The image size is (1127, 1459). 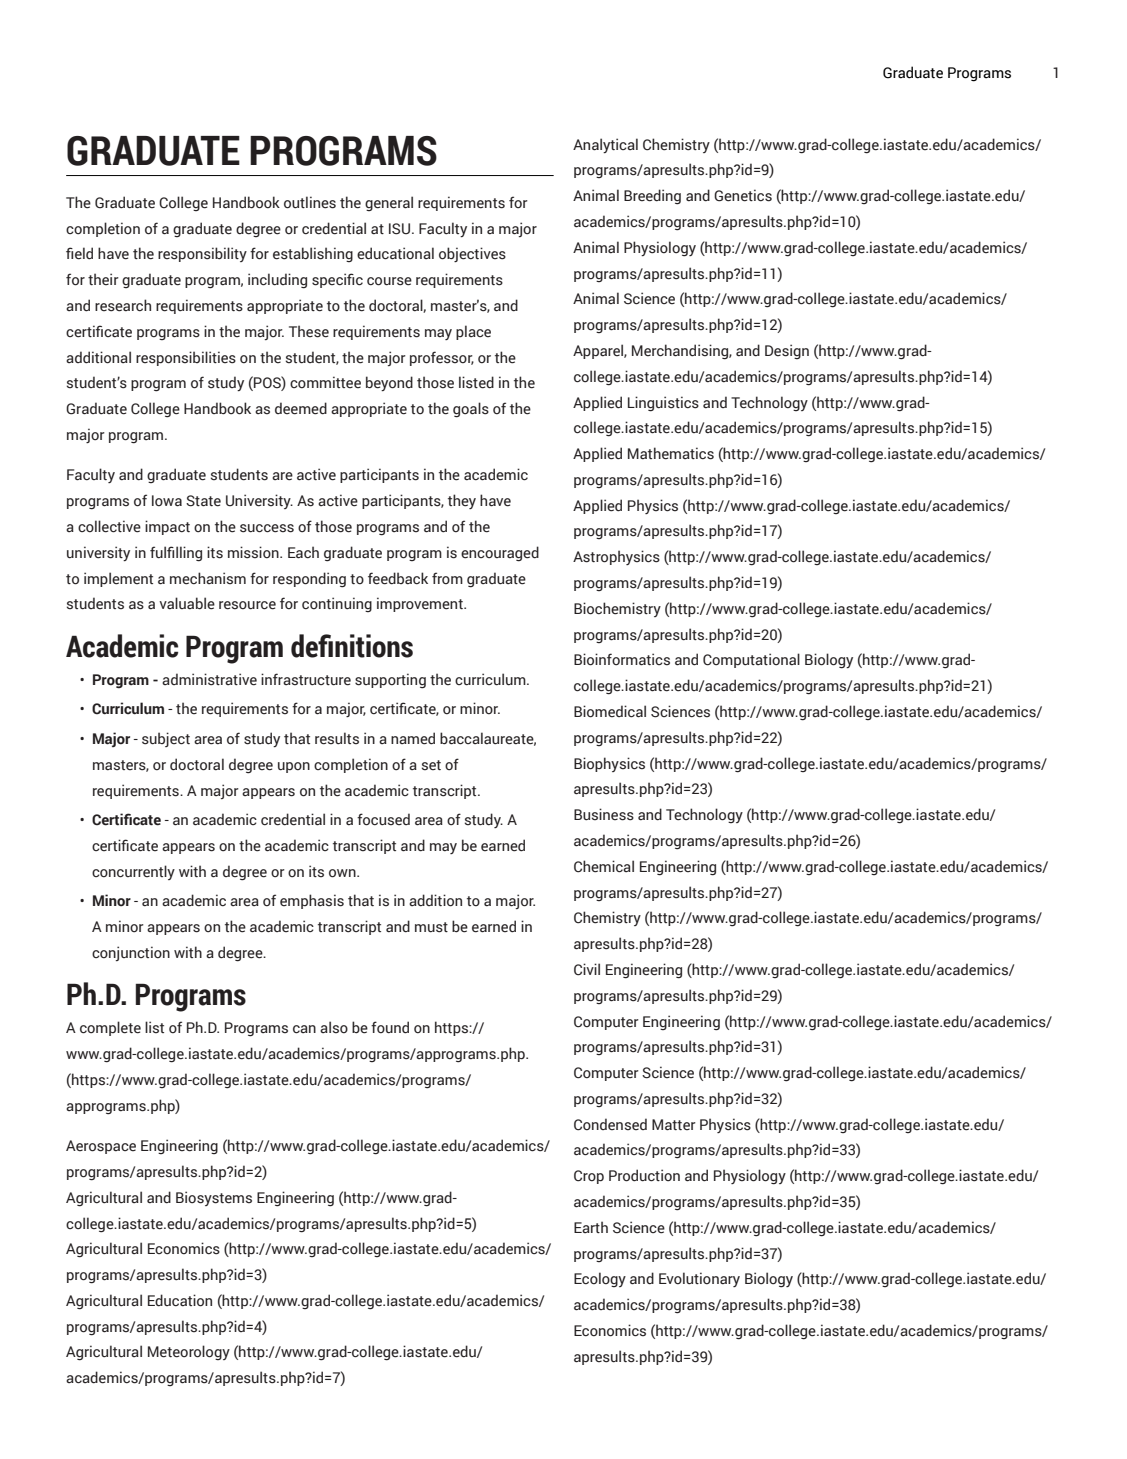 I want to click on set, so click(x=431, y=765).
